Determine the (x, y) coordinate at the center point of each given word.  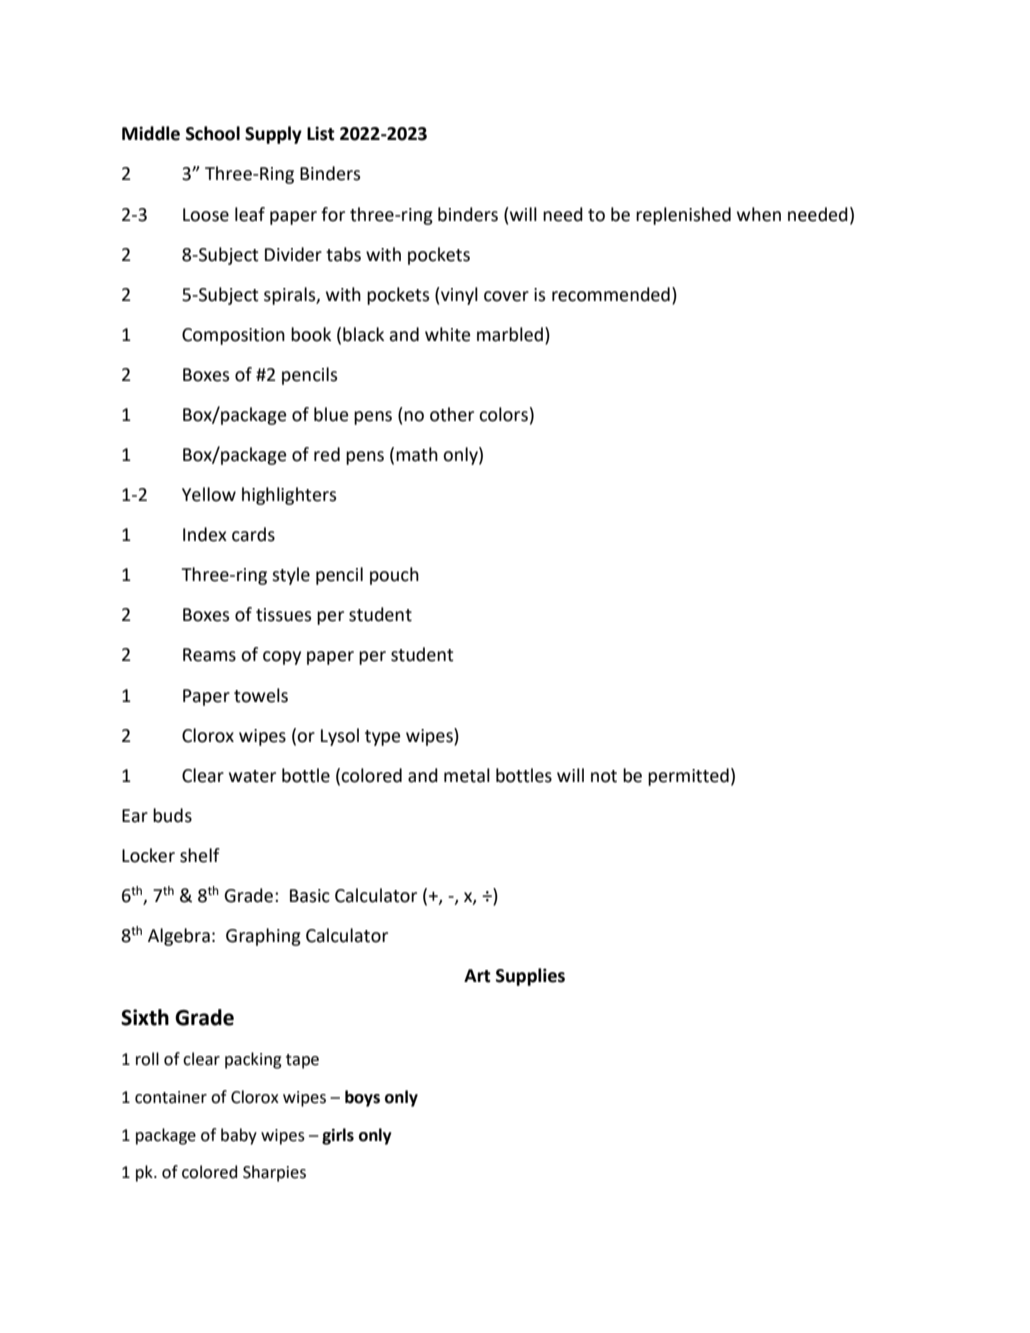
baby (239, 1136)
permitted (688, 777)
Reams (209, 655)
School (213, 133)
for (333, 214)
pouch (394, 576)
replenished (683, 216)
